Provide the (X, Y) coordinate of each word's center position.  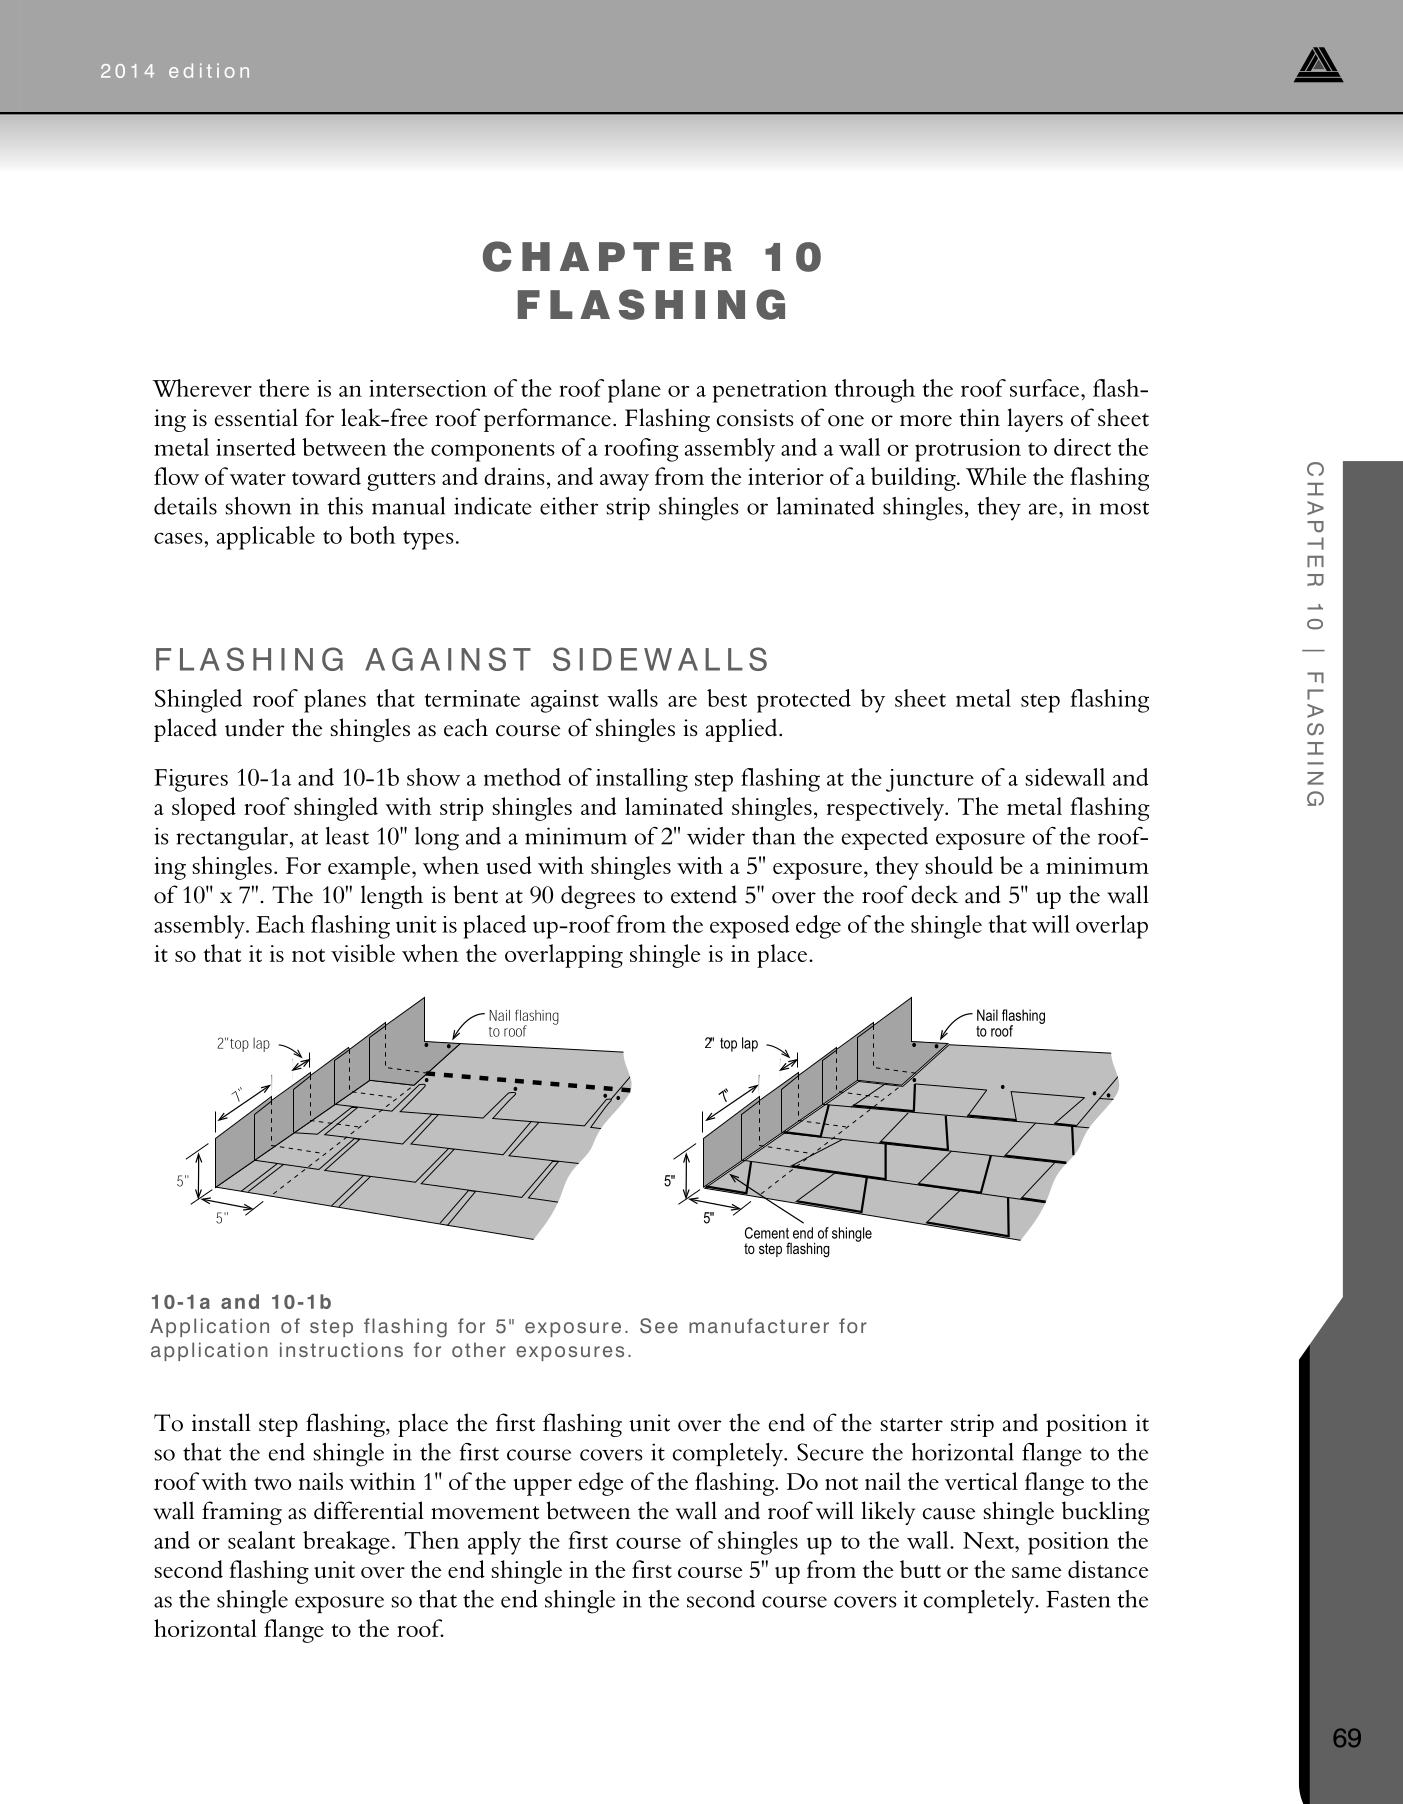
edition (209, 70)
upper (543, 1487)
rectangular (233, 839)
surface (1046, 388)
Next (989, 1540)
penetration (770, 391)
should (959, 865)
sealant (261, 1540)
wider (716, 836)
